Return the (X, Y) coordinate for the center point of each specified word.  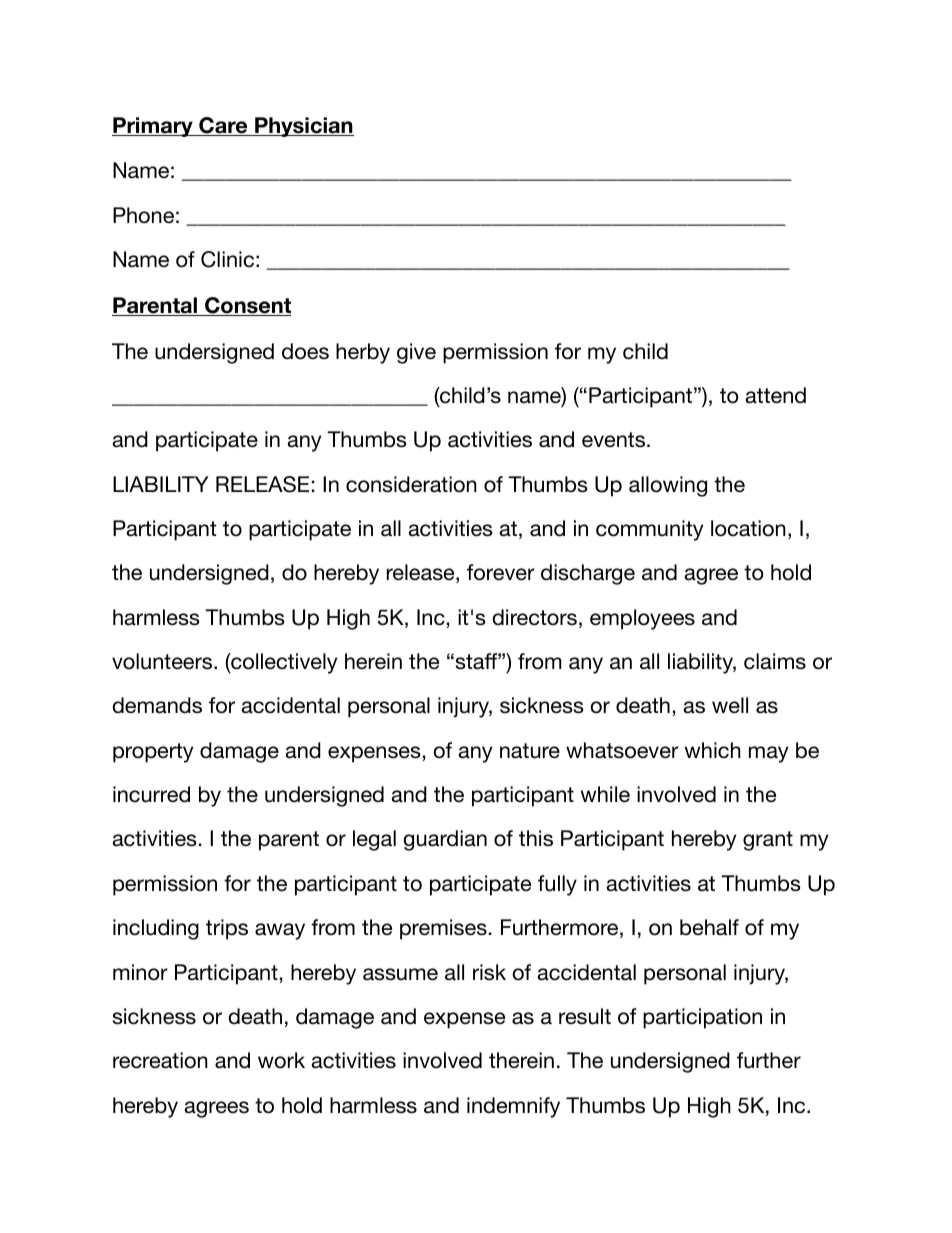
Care (223, 126)
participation (702, 1018)
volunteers (163, 661)
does (305, 351)
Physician (303, 127)
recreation (160, 1060)
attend (776, 395)
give (416, 353)
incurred (151, 794)
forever (501, 572)
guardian (445, 840)
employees (642, 619)
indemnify (513, 1107)
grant (768, 841)
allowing (668, 486)
